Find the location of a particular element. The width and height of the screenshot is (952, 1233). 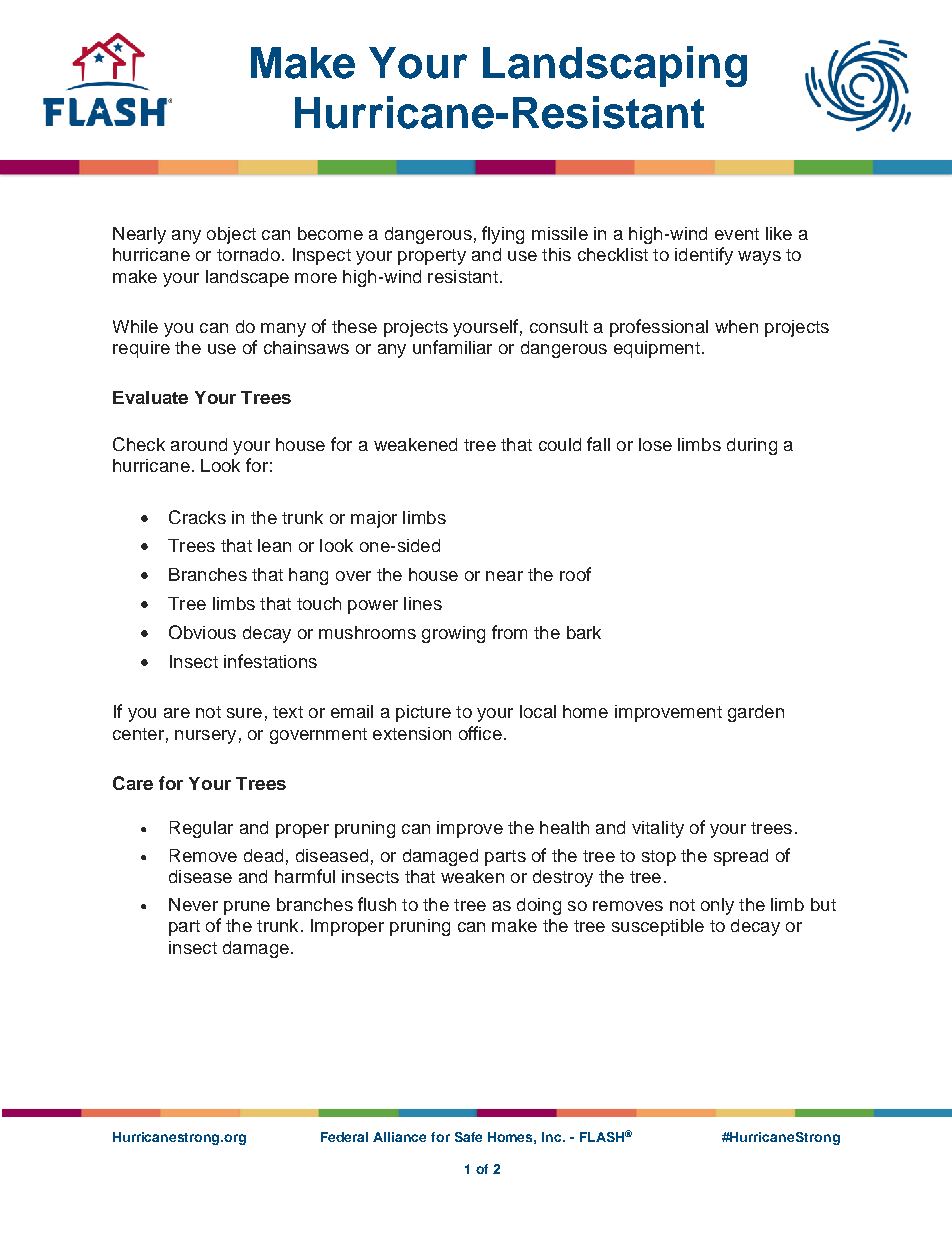

garden is located at coordinates (756, 713).
